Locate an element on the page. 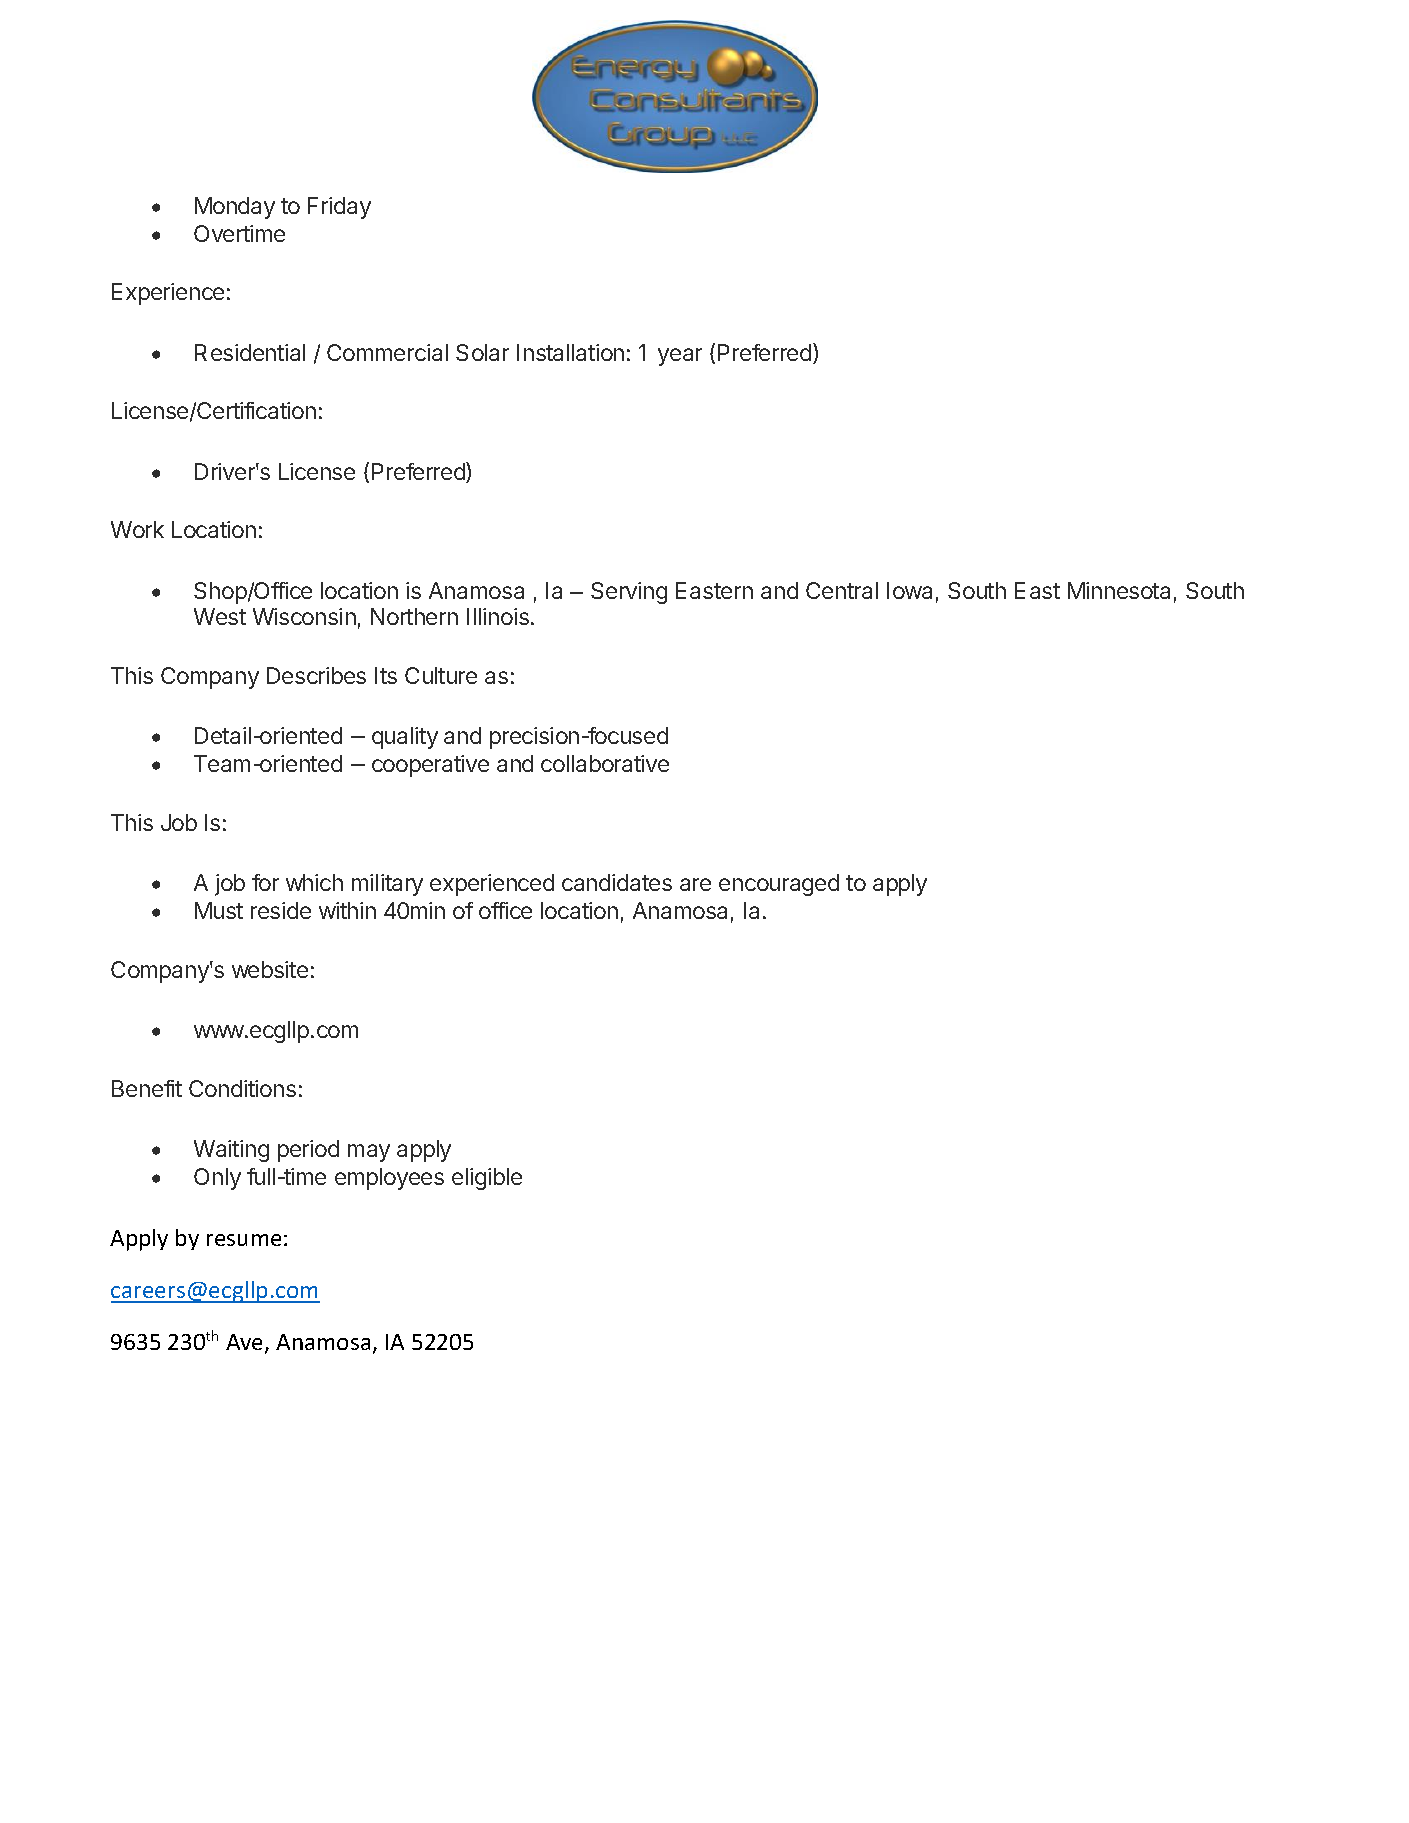 Image resolution: width=1409 pixels, height=1823 pixels. eligible is located at coordinates (487, 1179).
